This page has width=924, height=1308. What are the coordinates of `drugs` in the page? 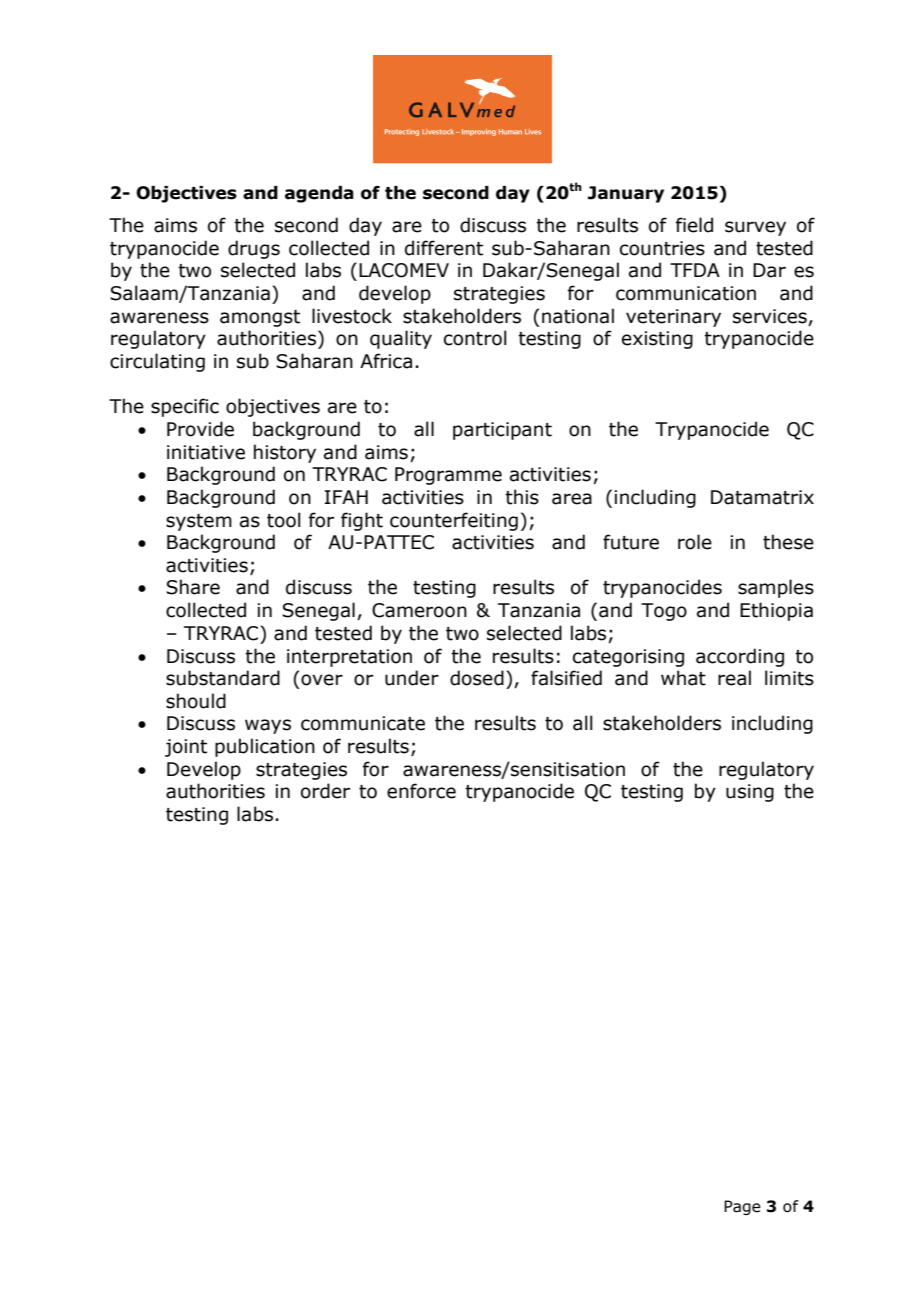 It's located at (254, 249).
